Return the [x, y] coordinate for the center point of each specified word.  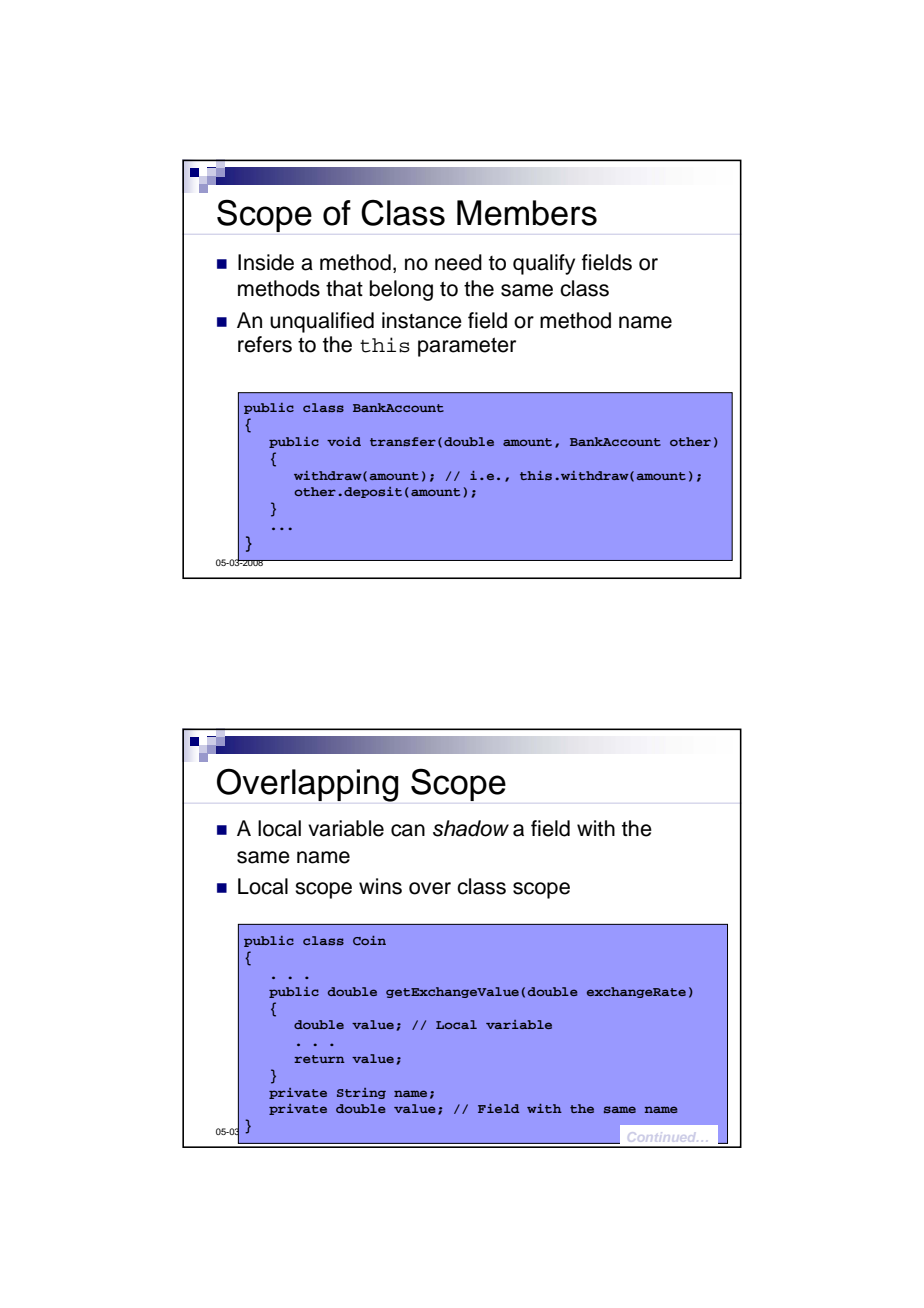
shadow [471, 828]
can [408, 830]
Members [527, 213]
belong [401, 290]
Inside [266, 262]
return [319, 1059]
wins [380, 886]
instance [422, 320]
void [344, 441]
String [361, 1093]
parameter [467, 347]
